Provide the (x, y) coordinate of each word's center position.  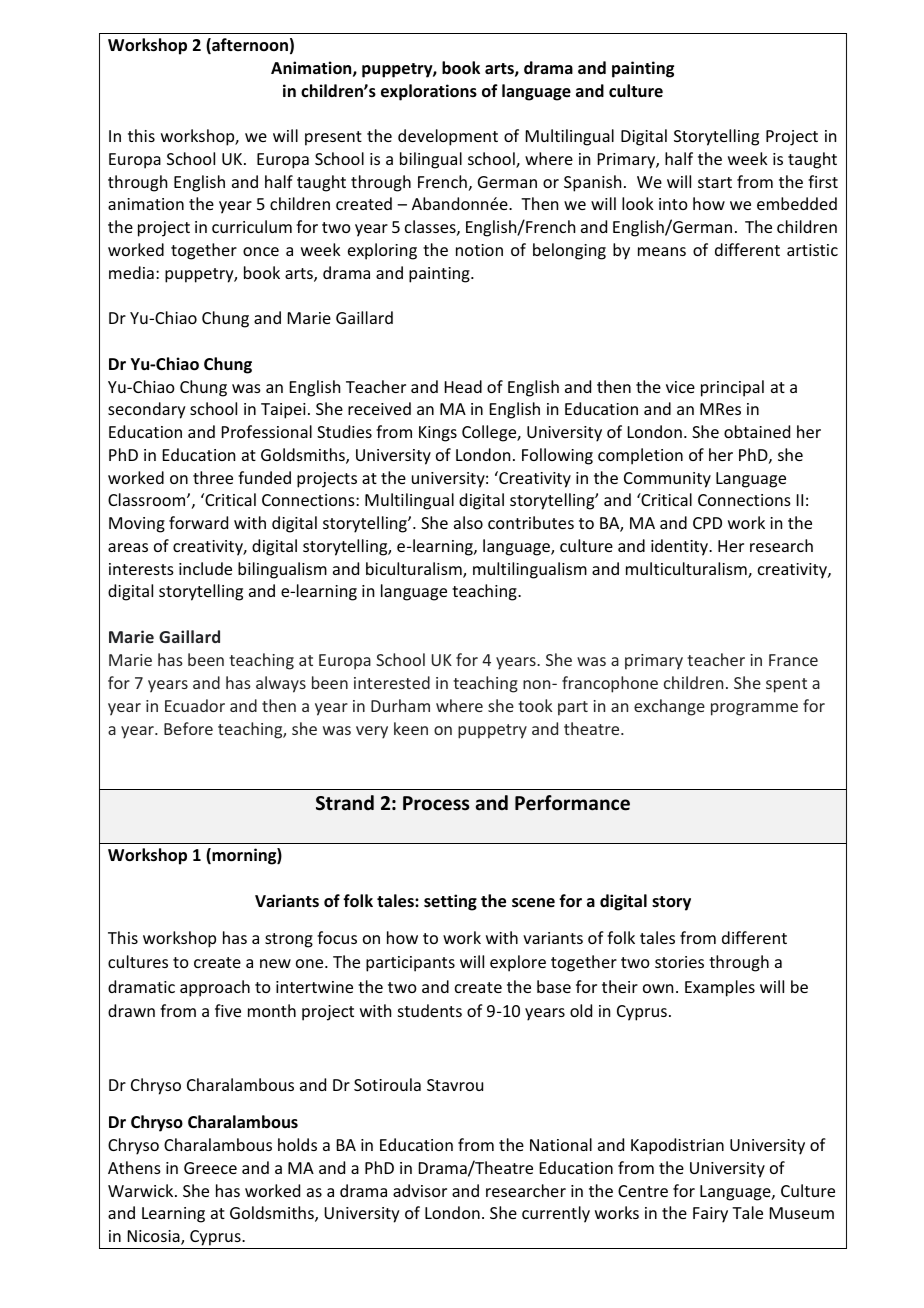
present (333, 138)
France (793, 660)
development (448, 137)
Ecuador (195, 705)
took (535, 705)
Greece (210, 1168)
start (715, 182)
